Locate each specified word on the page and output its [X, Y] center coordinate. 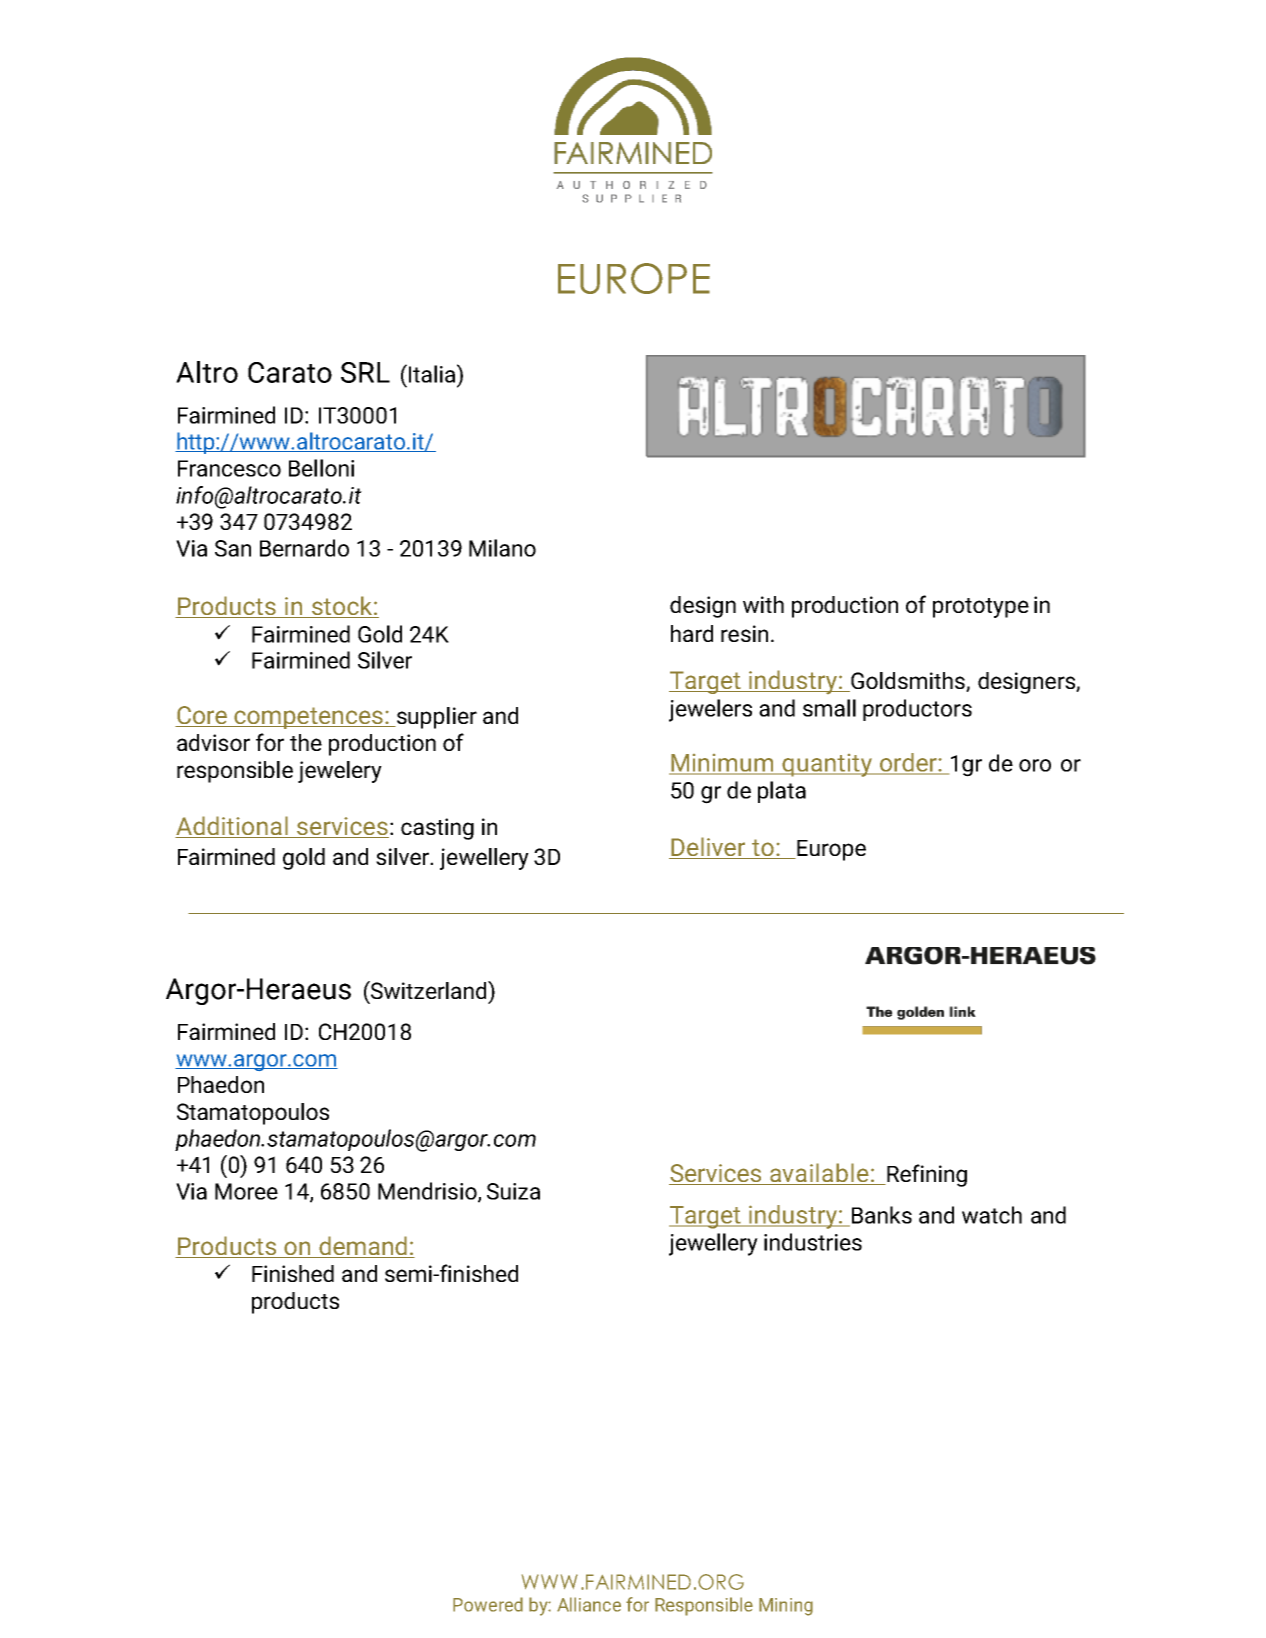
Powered [488, 1604]
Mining [786, 1607]
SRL [365, 372]
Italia [433, 373]
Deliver [708, 848]
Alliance [589, 1604]
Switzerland [429, 990]
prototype [981, 608]
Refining [926, 1175]
